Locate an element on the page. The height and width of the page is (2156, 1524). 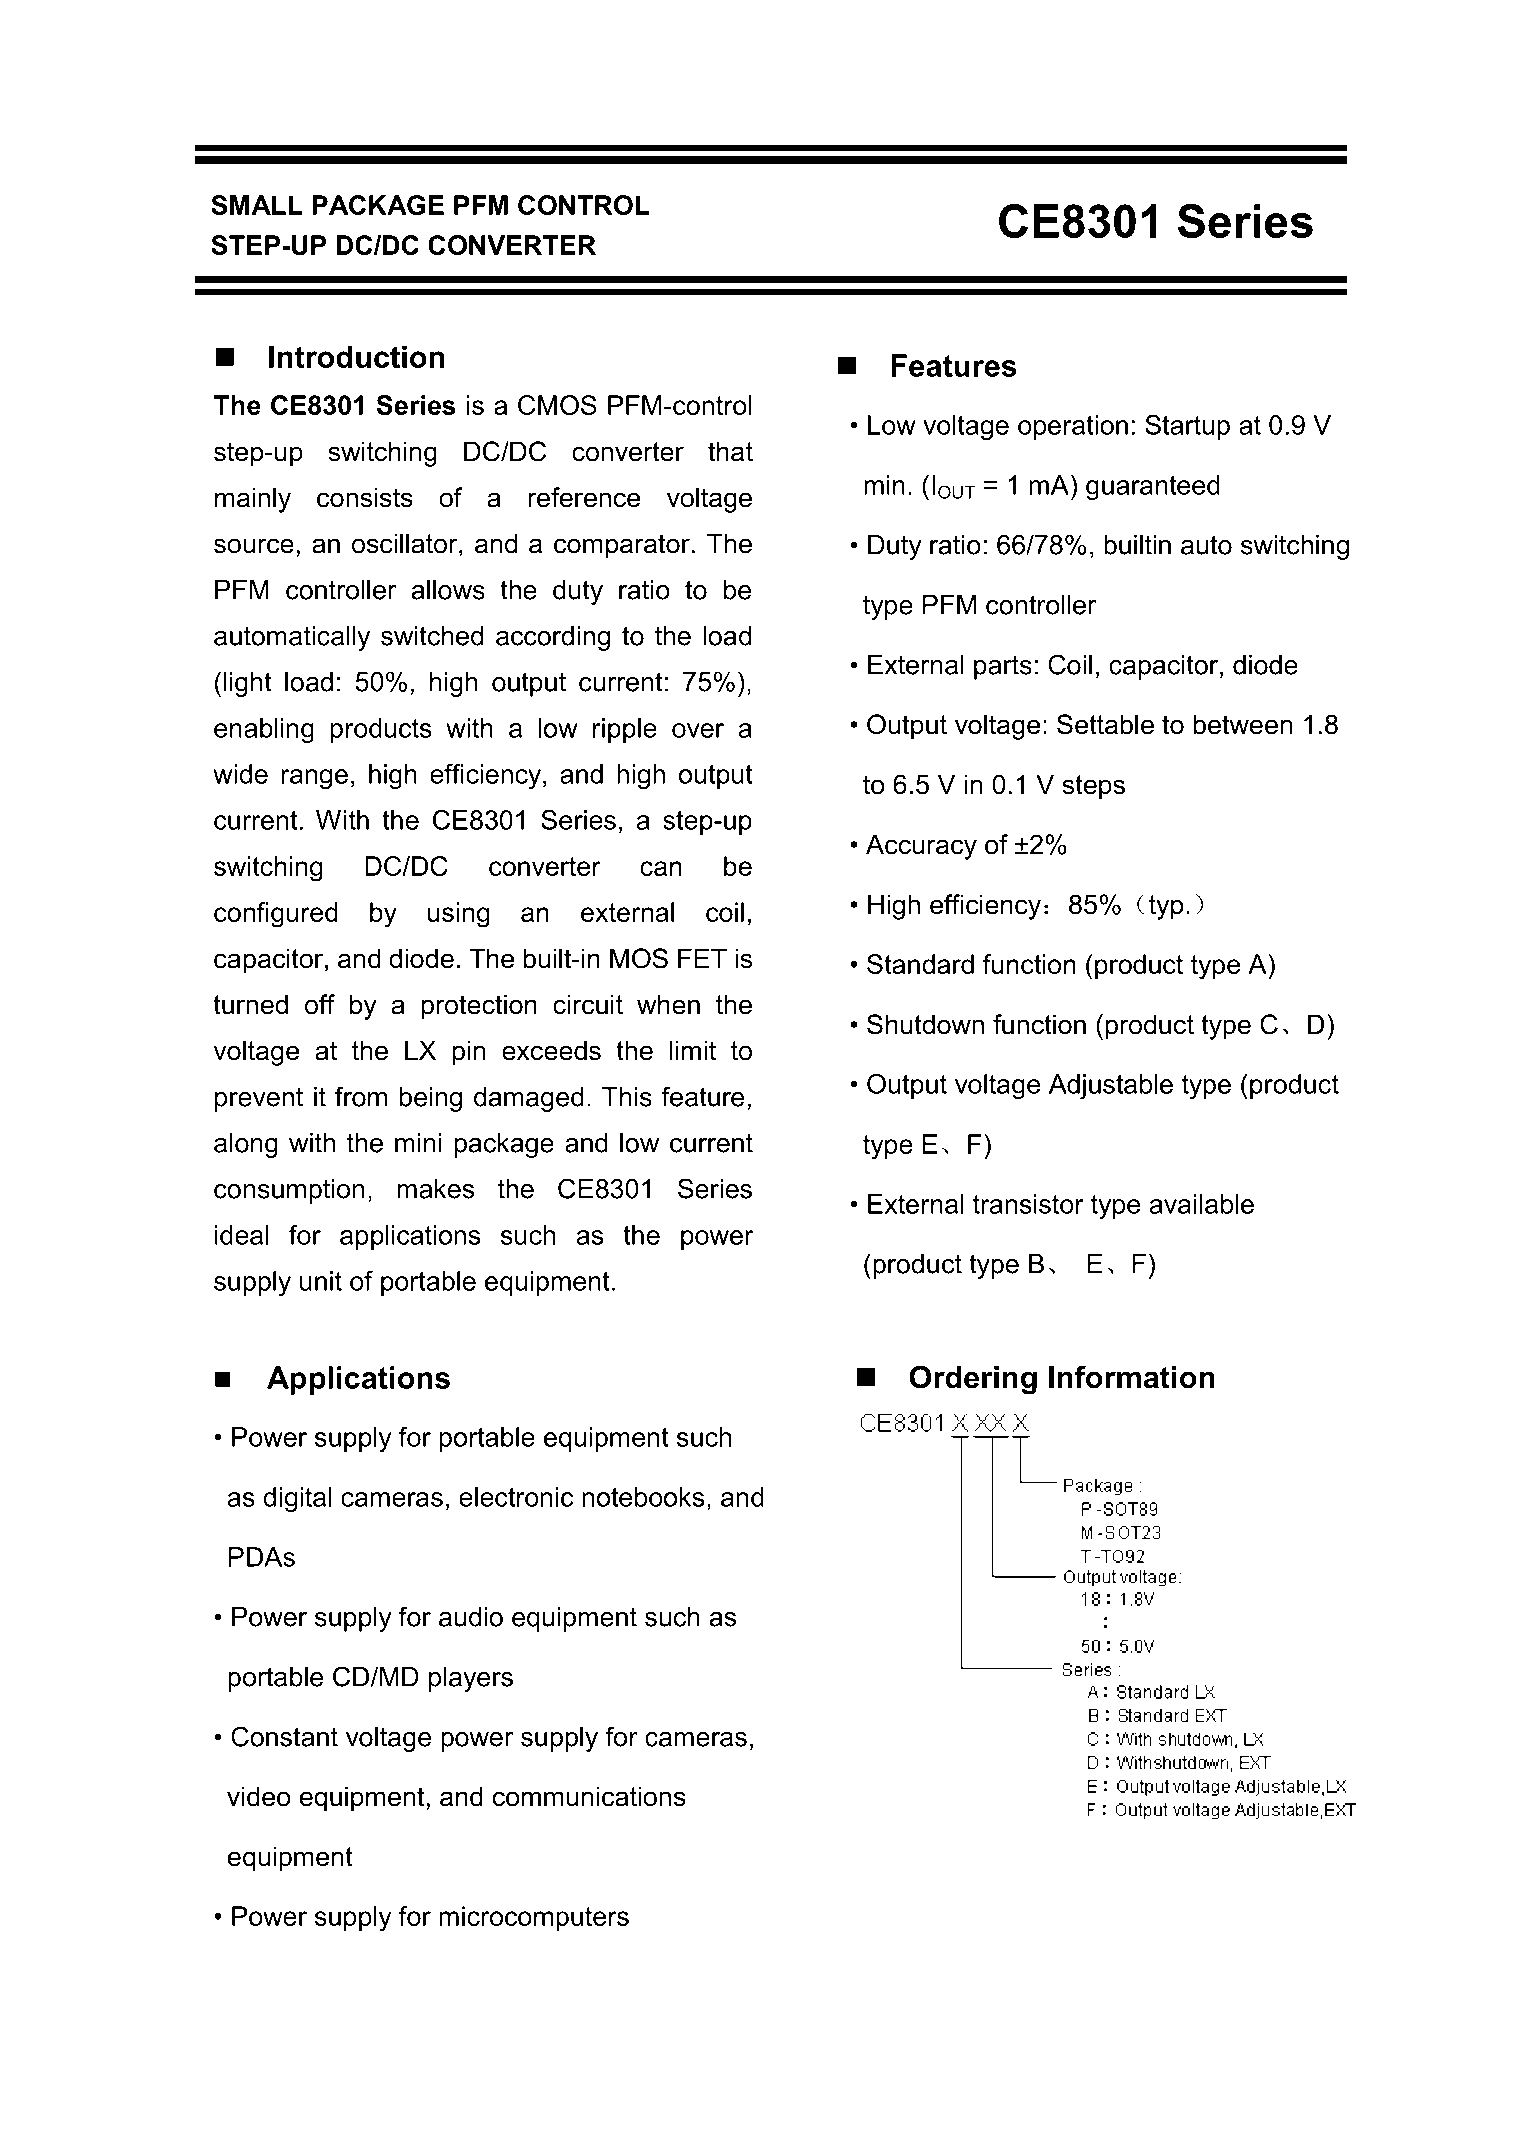
Introduction is located at coordinates (357, 356).
